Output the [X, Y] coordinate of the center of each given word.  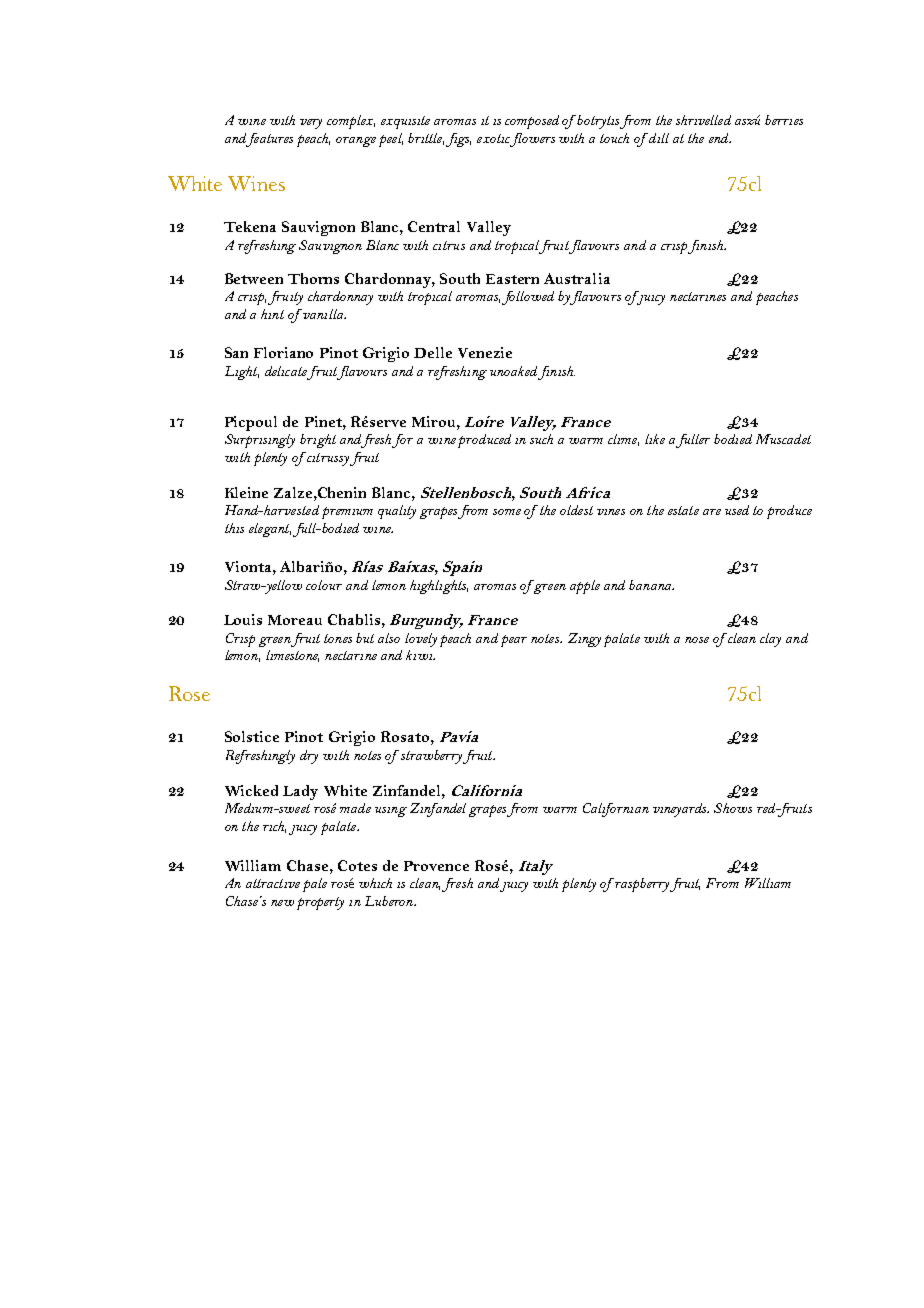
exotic [493, 138]
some [507, 512]
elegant [270, 530]
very [311, 124]
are [712, 512]
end [720, 138]
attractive [273, 883]
